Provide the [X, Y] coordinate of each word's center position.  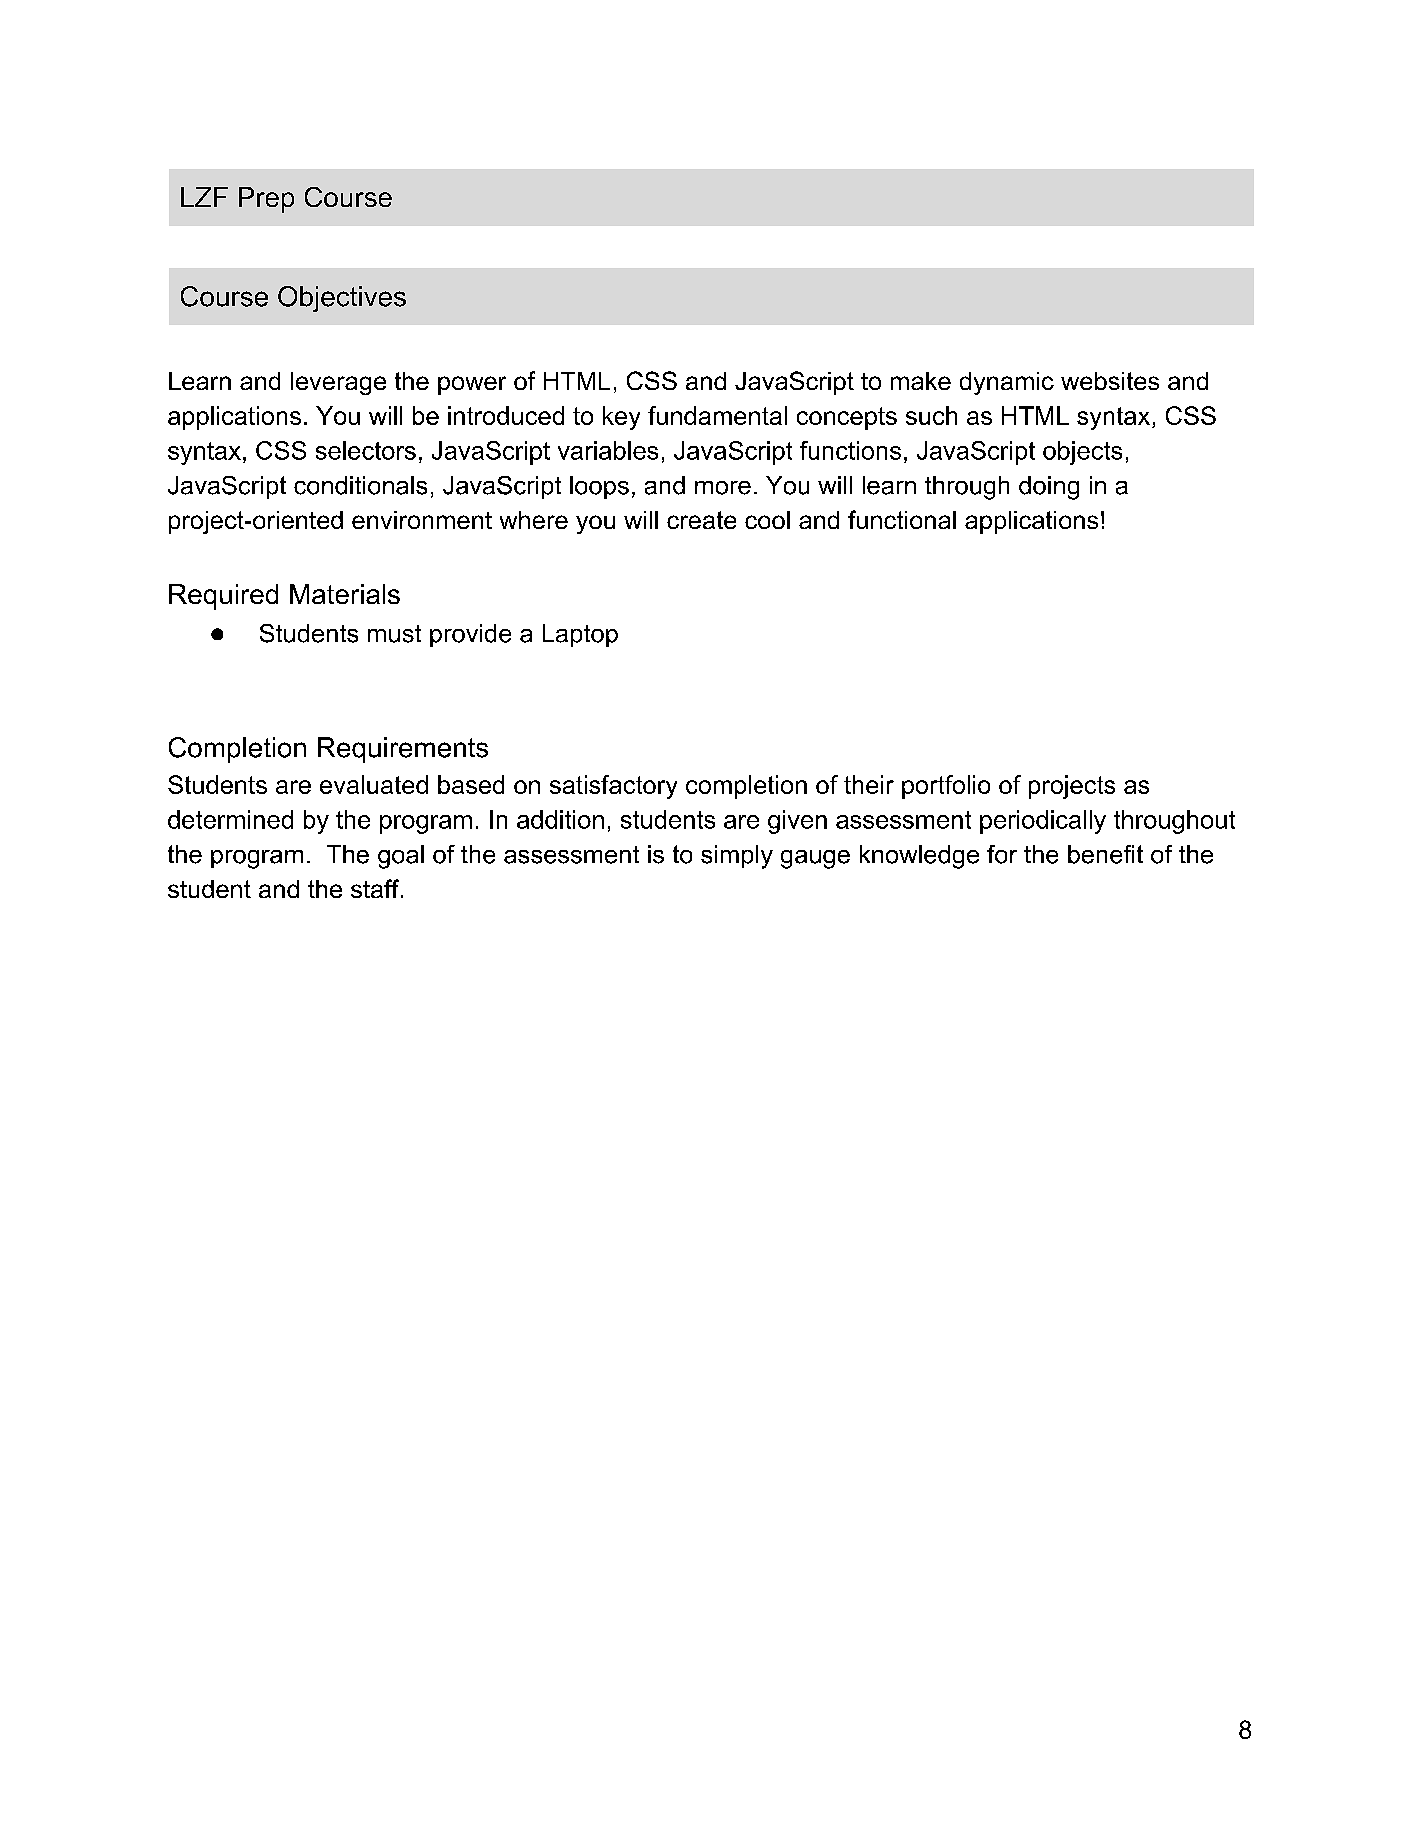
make [921, 381]
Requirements [403, 750]
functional [902, 519]
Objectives [342, 299]
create [701, 520]
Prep [266, 200]
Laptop [580, 635]
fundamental [717, 415]
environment [422, 520]
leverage [338, 383]
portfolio [946, 787]
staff [376, 888]
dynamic [1007, 383]
